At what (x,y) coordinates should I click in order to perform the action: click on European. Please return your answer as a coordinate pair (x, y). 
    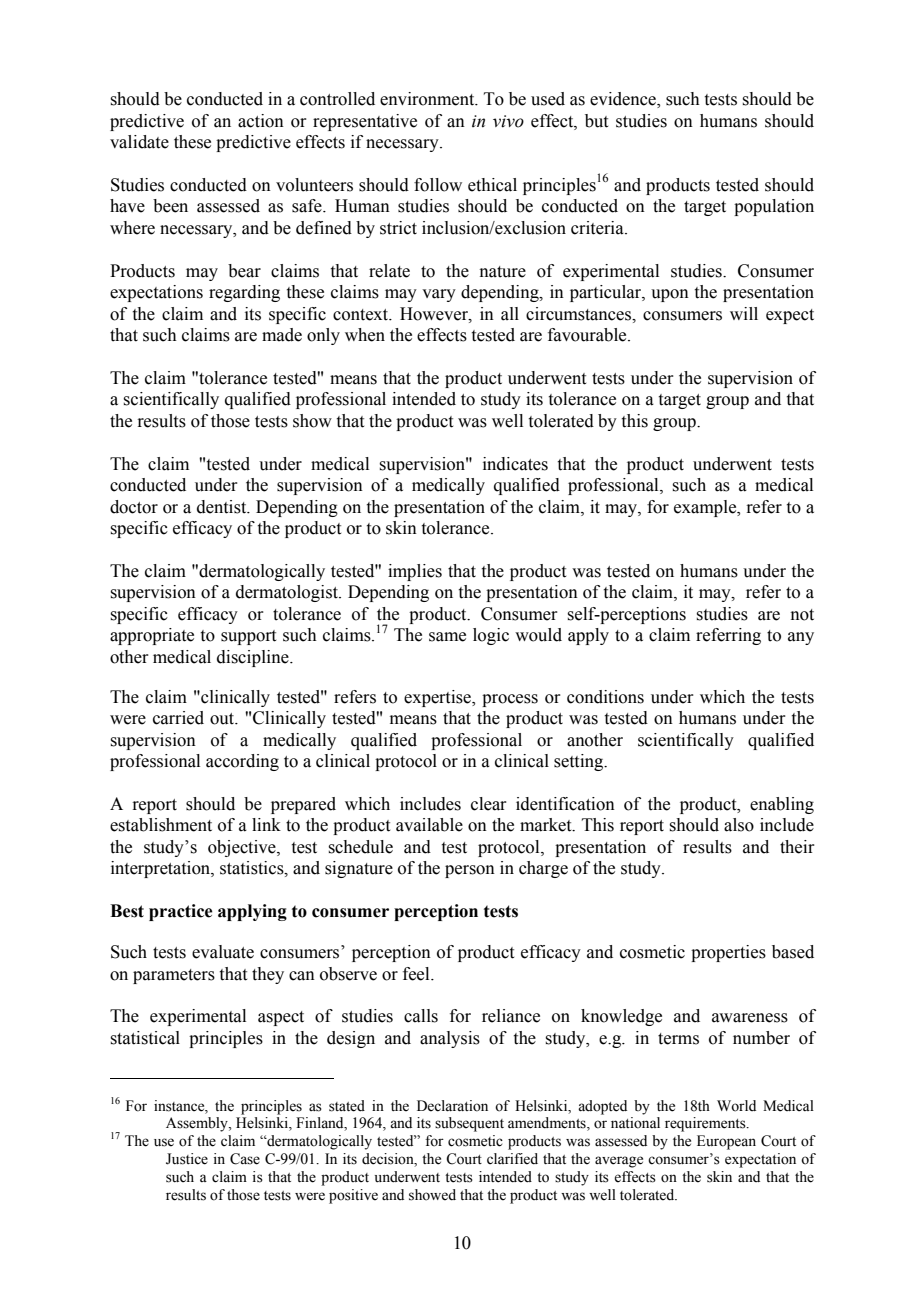
    Looking at the image, I should click on (726, 1142).
